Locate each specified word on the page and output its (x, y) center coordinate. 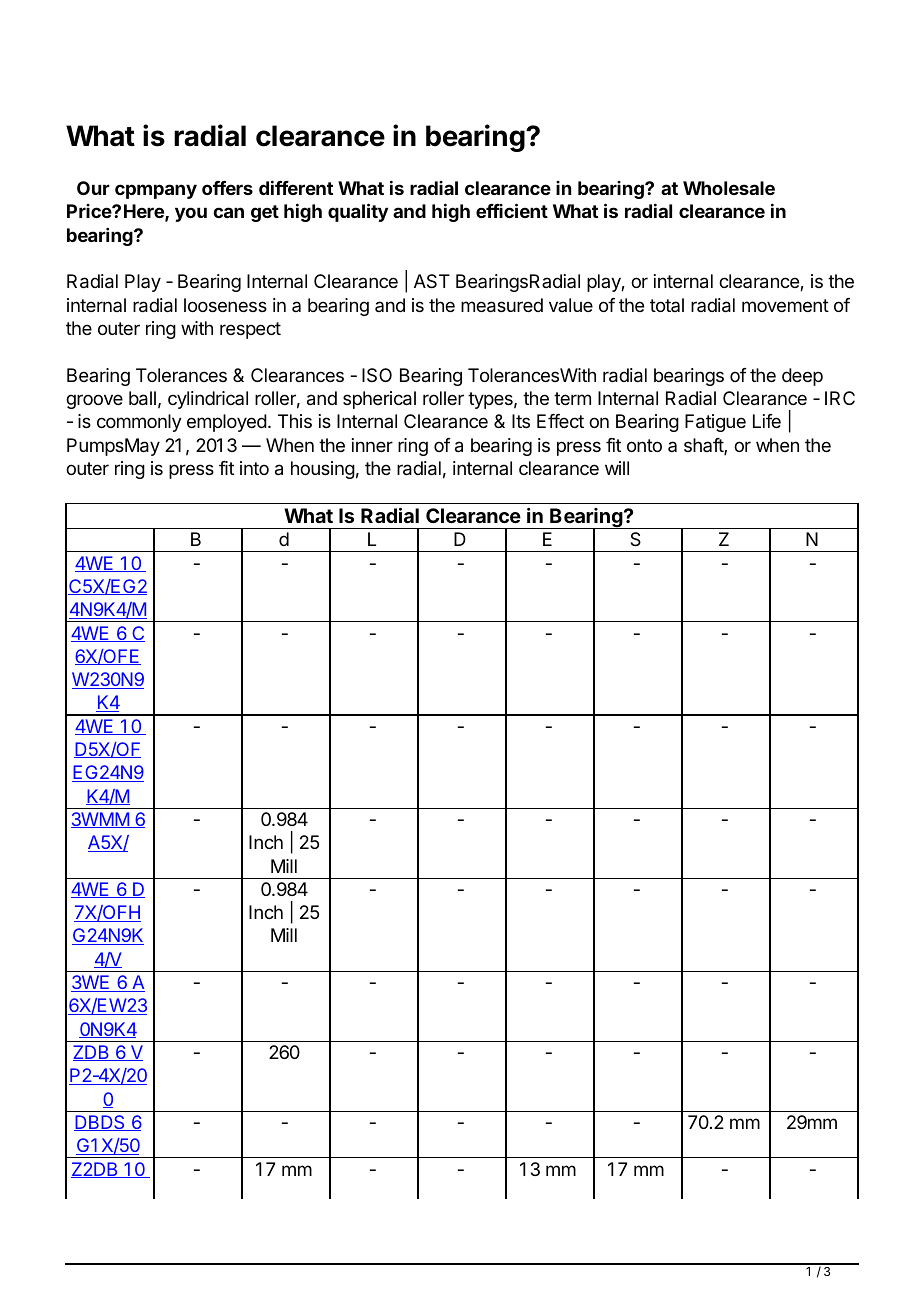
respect (250, 330)
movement (785, 305)
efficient (512, 210)
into (254, 468)
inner (372, 445)
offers (227, 188)
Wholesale (729, 188)
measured (502, 305)
